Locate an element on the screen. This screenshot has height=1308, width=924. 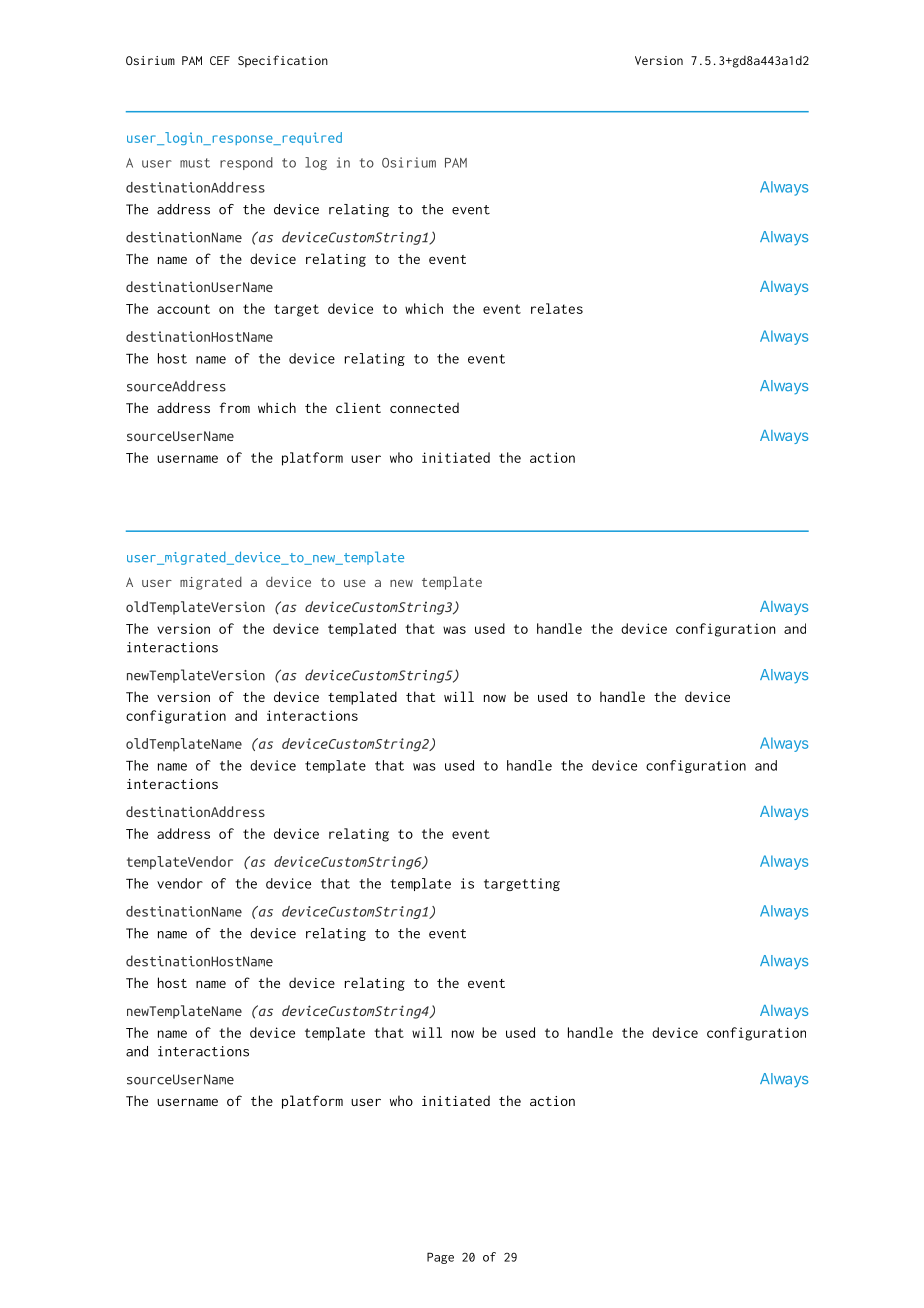
respond is located at coordinates (246, 163).
